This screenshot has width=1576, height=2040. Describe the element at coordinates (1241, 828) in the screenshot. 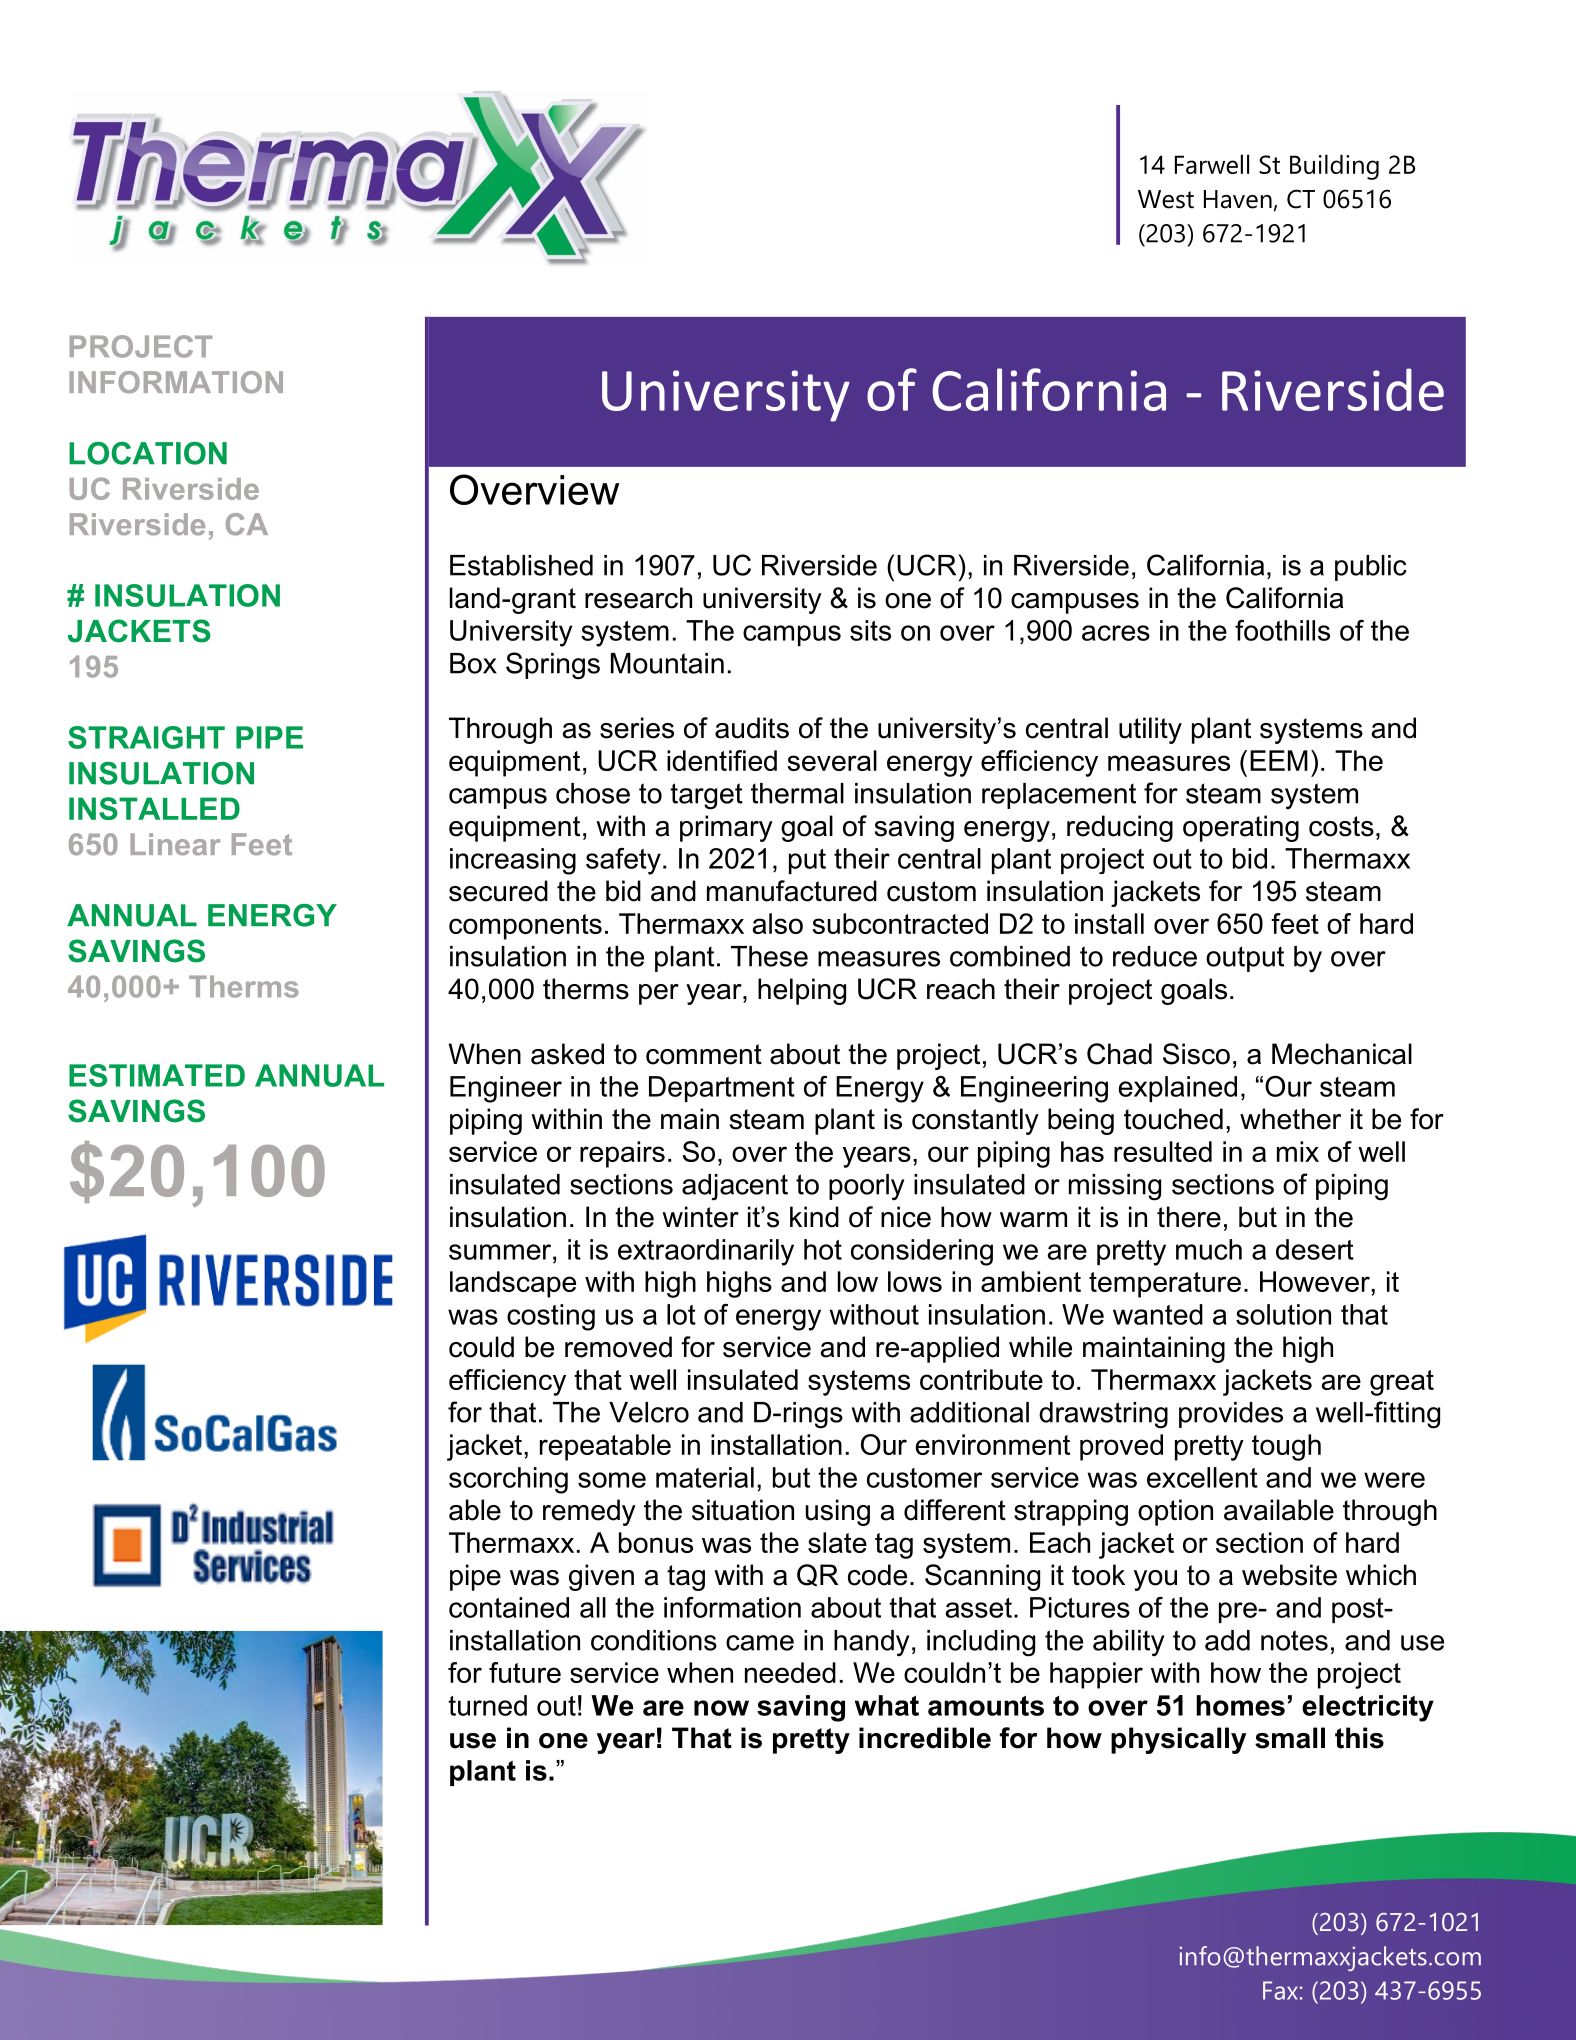

I see `operating` at that location.
